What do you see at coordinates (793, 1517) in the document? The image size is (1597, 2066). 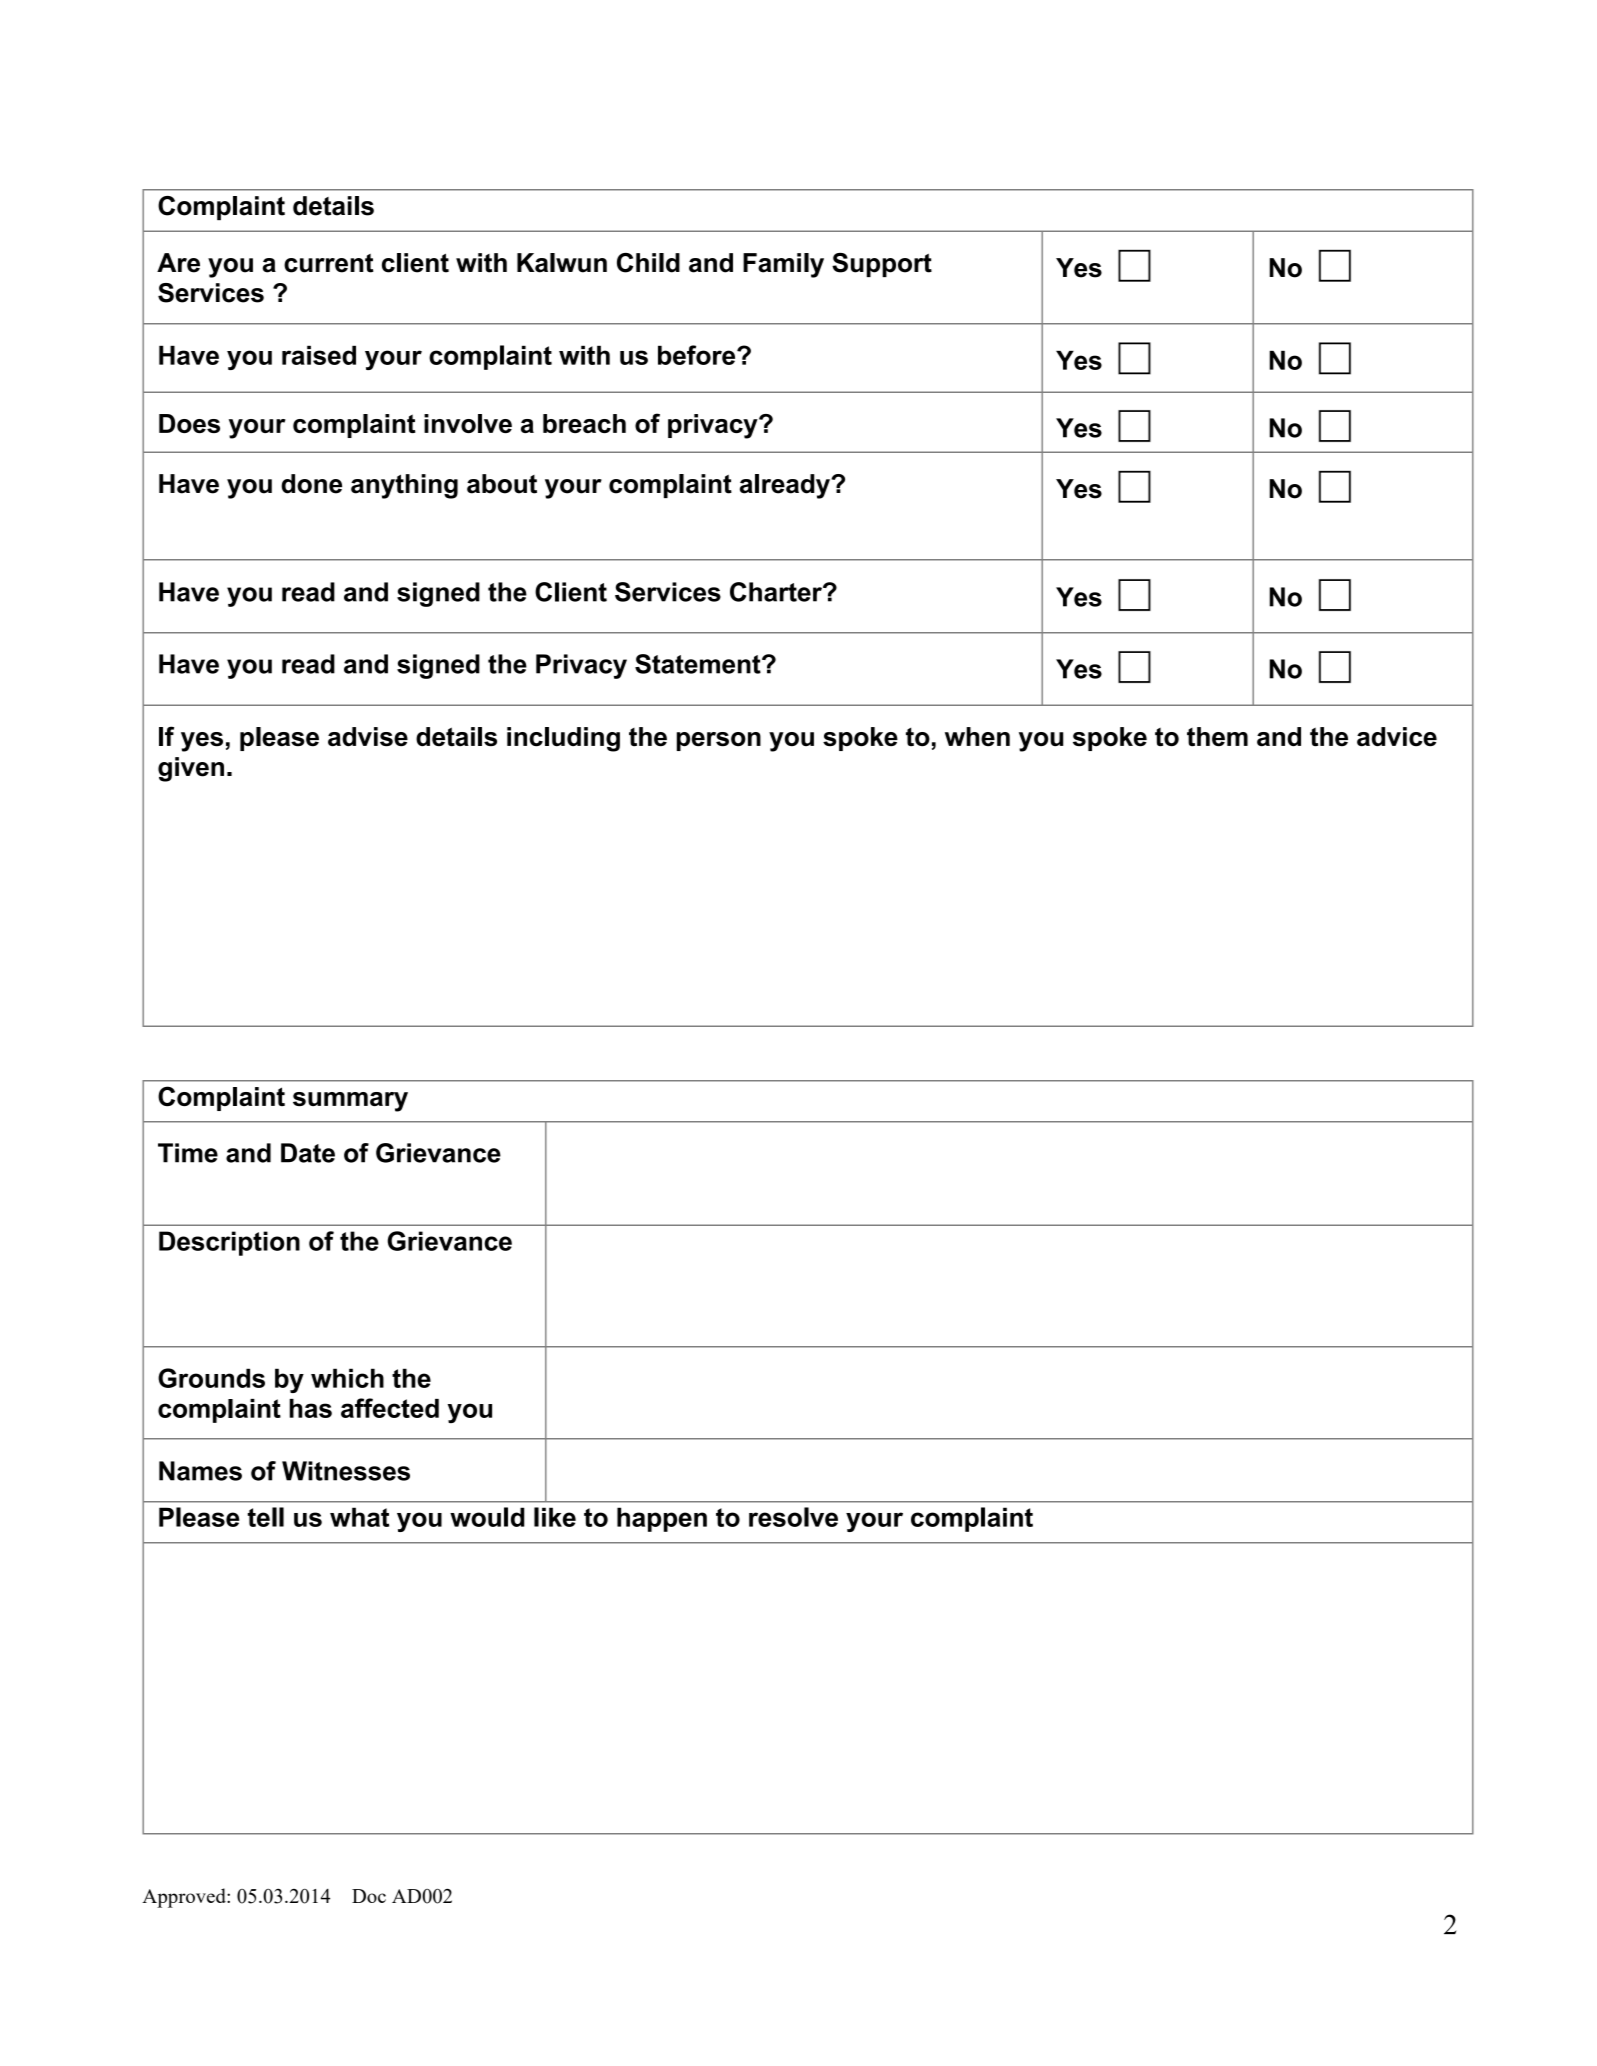 I see `resolve` at bounding box center [793, 1517].
